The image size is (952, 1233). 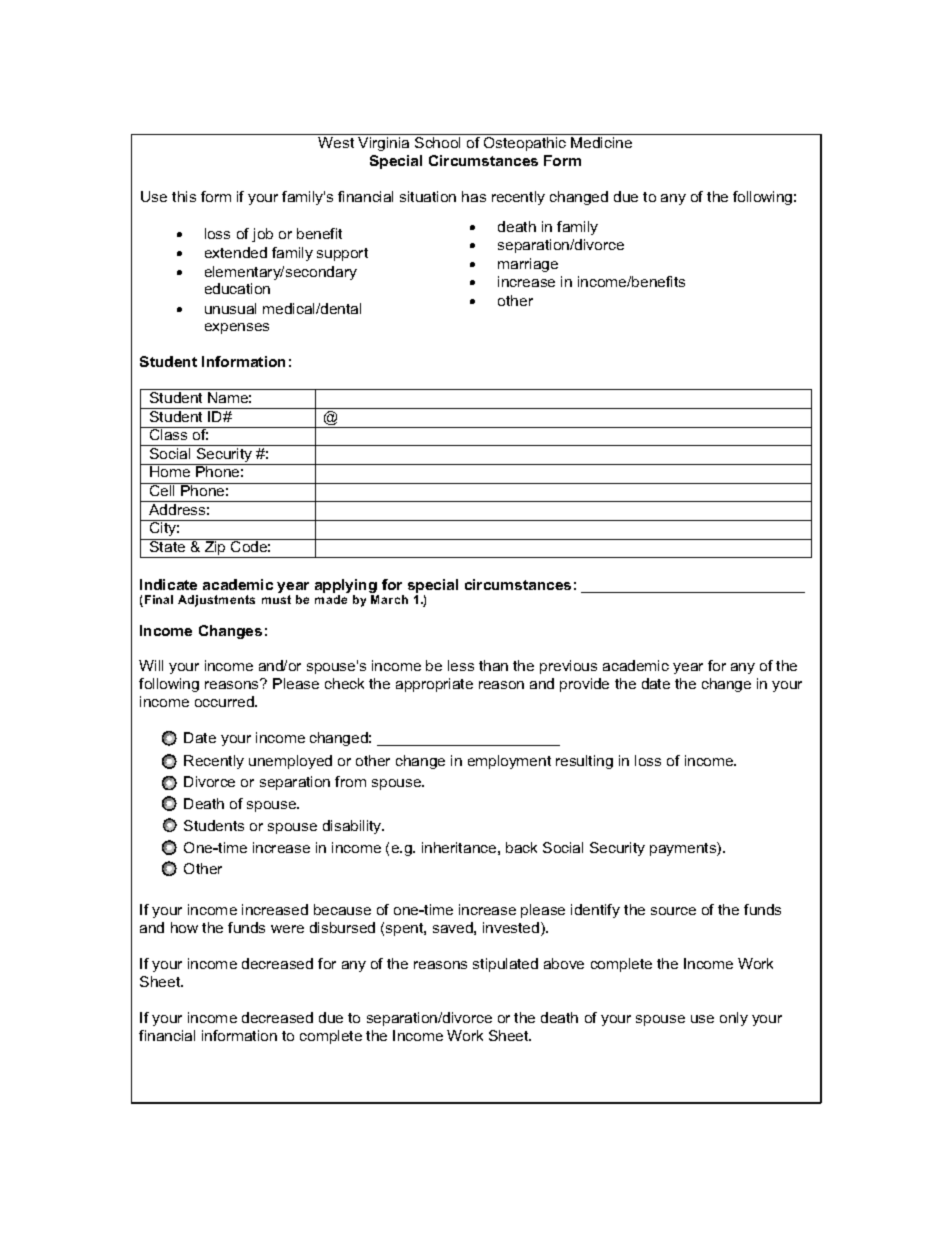 What do you see at coordinates (584, 762) in the screenshot?
I see `resulting` at bounding box center [584, 762].
